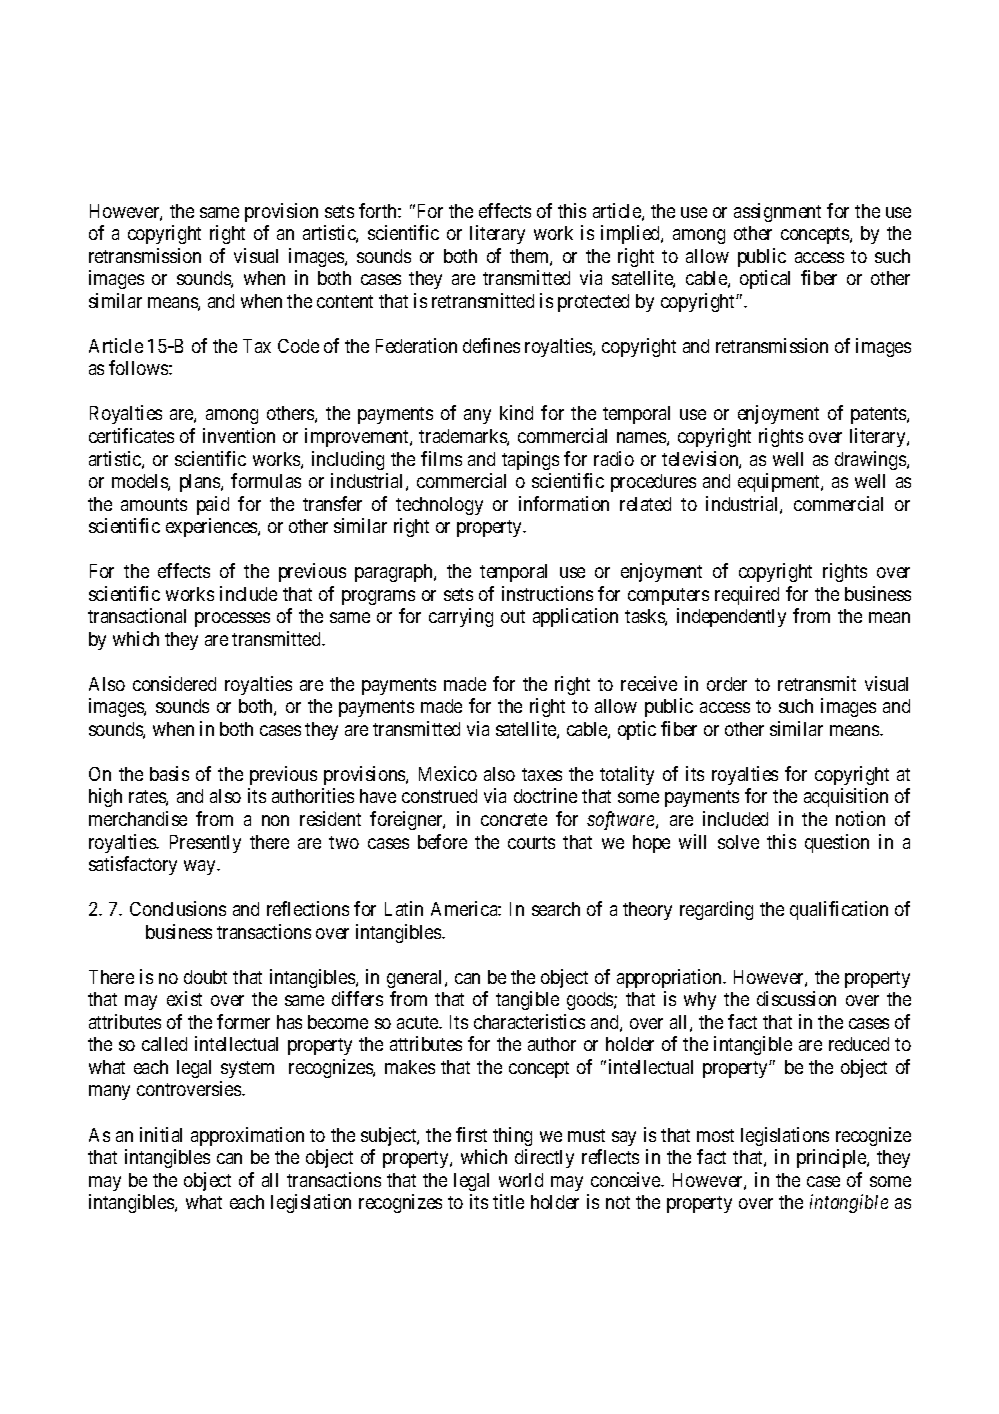  I want to click on content, so click(345, 301).
